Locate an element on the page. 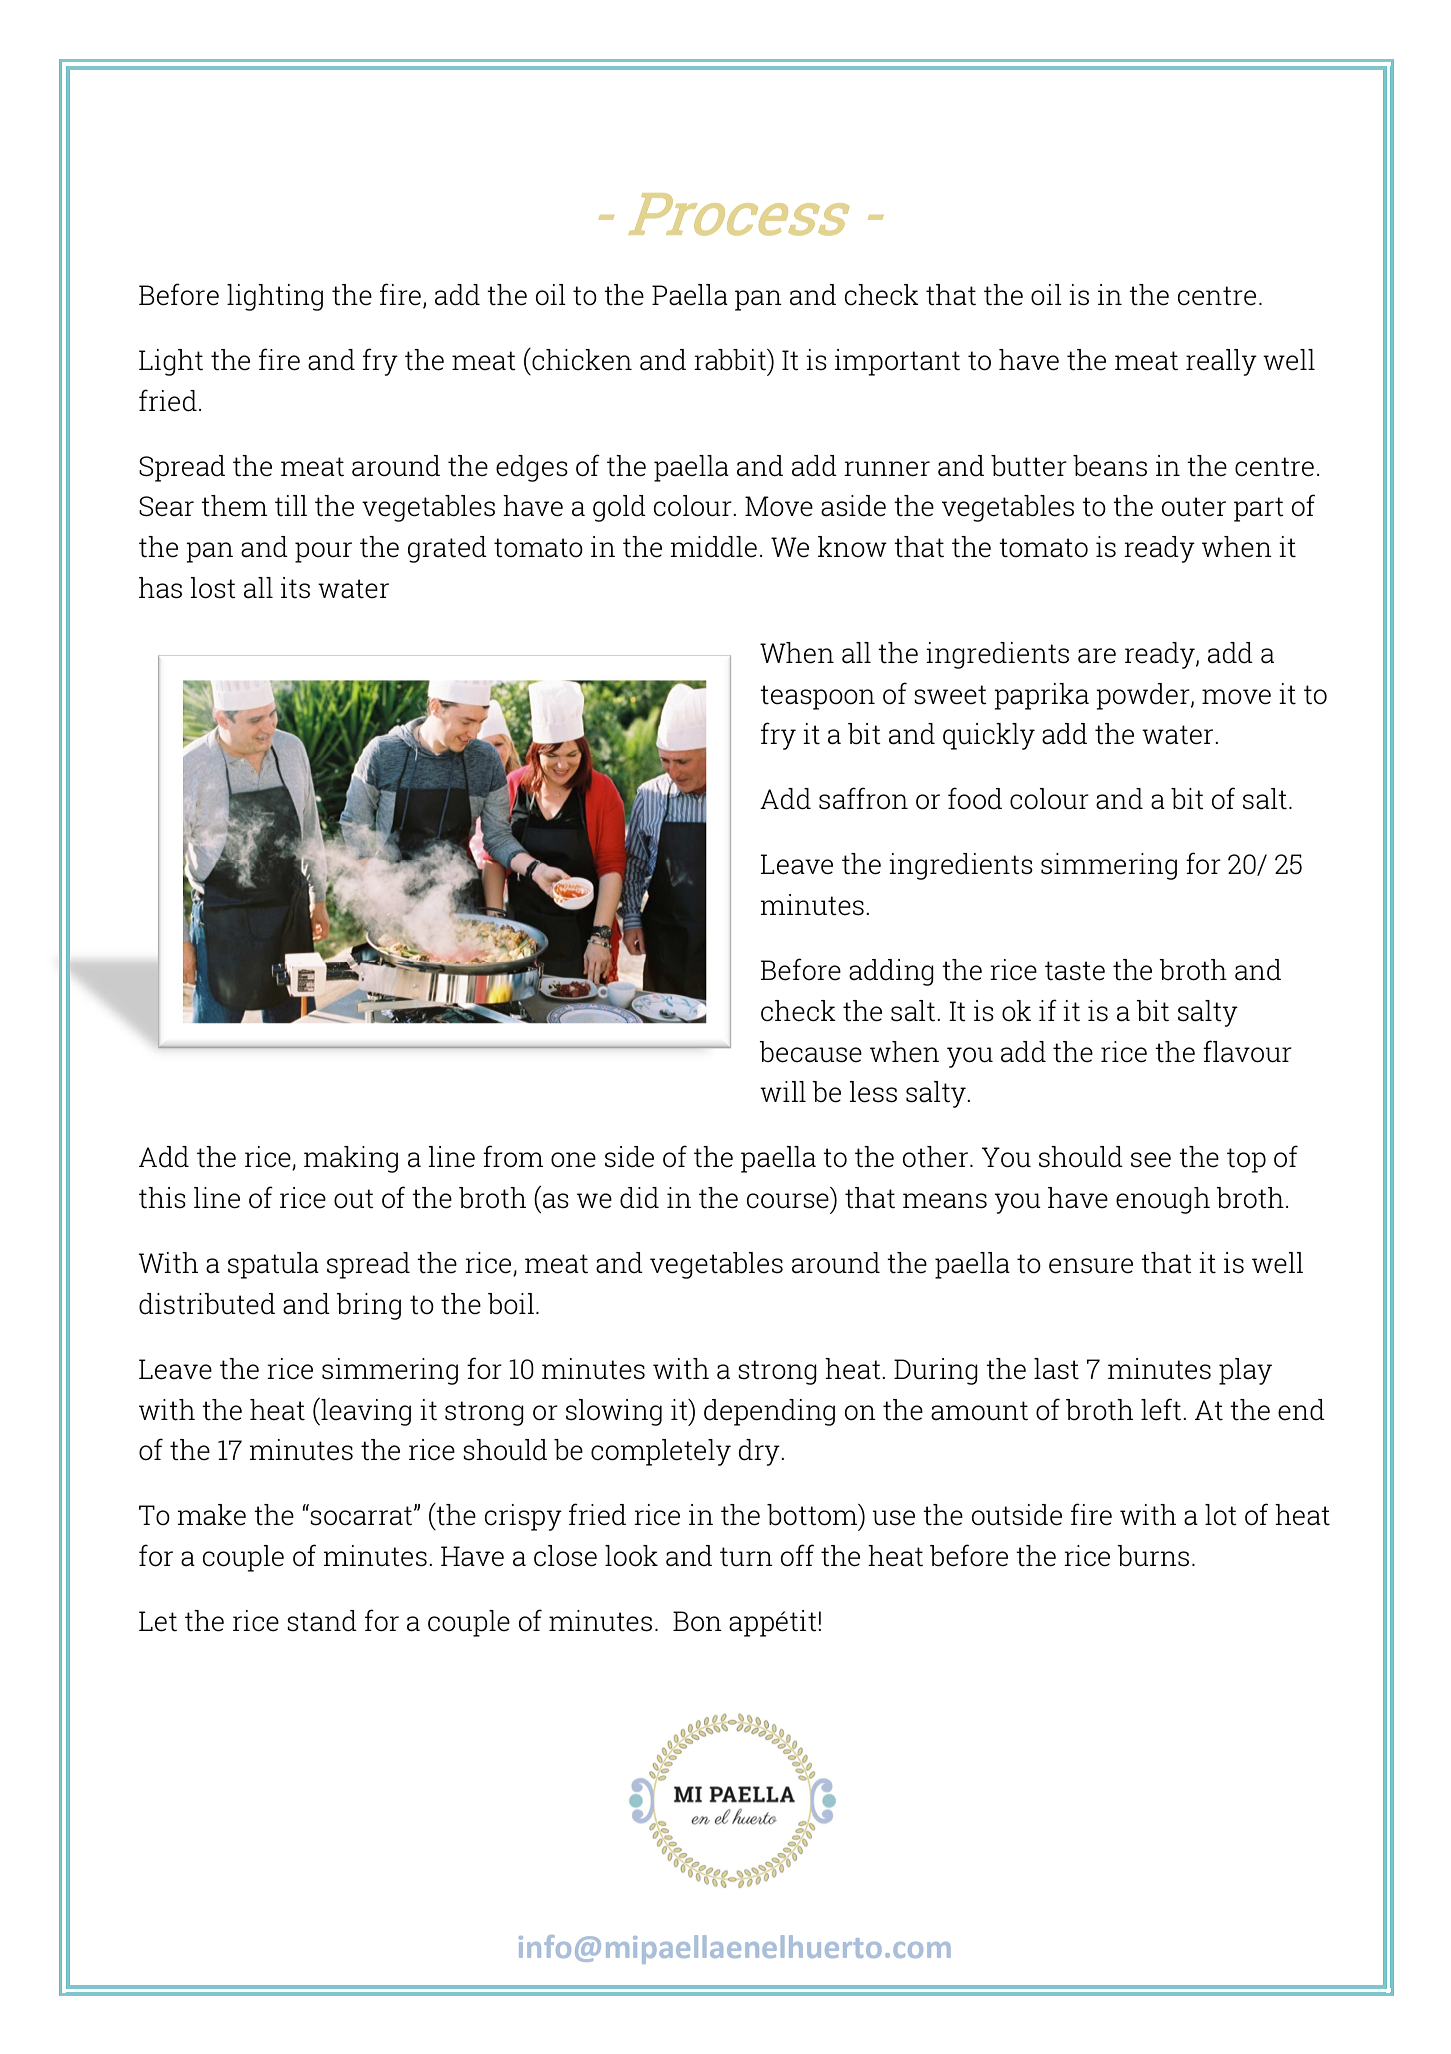 This page has width=1451, height=2054. stand is located at coordinates (322, 1621).
